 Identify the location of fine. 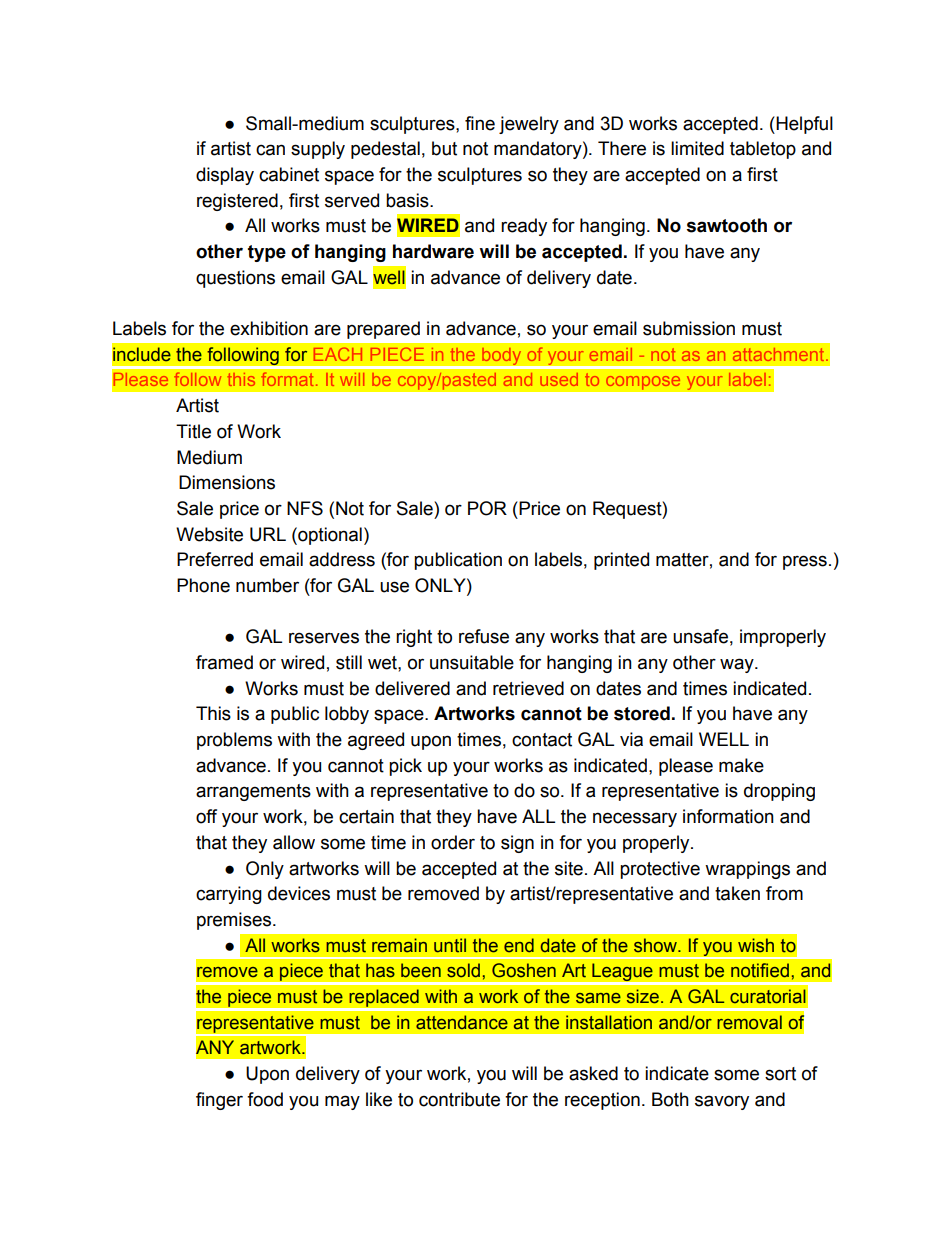
(480, 123).
